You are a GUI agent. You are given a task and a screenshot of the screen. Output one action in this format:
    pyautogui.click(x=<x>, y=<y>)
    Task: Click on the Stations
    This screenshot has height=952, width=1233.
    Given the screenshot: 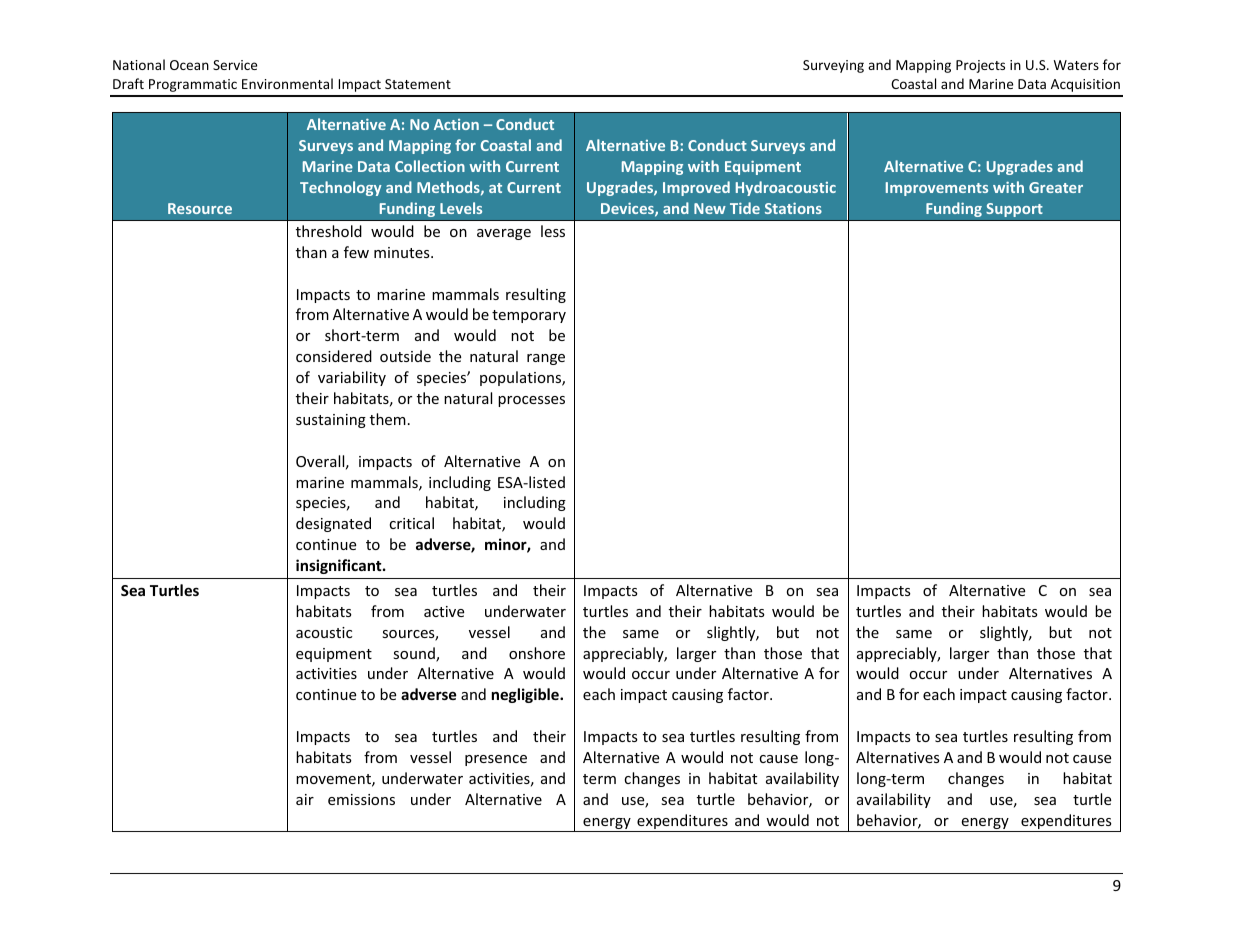 What is the action you would take?
    pyautogui.click(x=793, y=208)
